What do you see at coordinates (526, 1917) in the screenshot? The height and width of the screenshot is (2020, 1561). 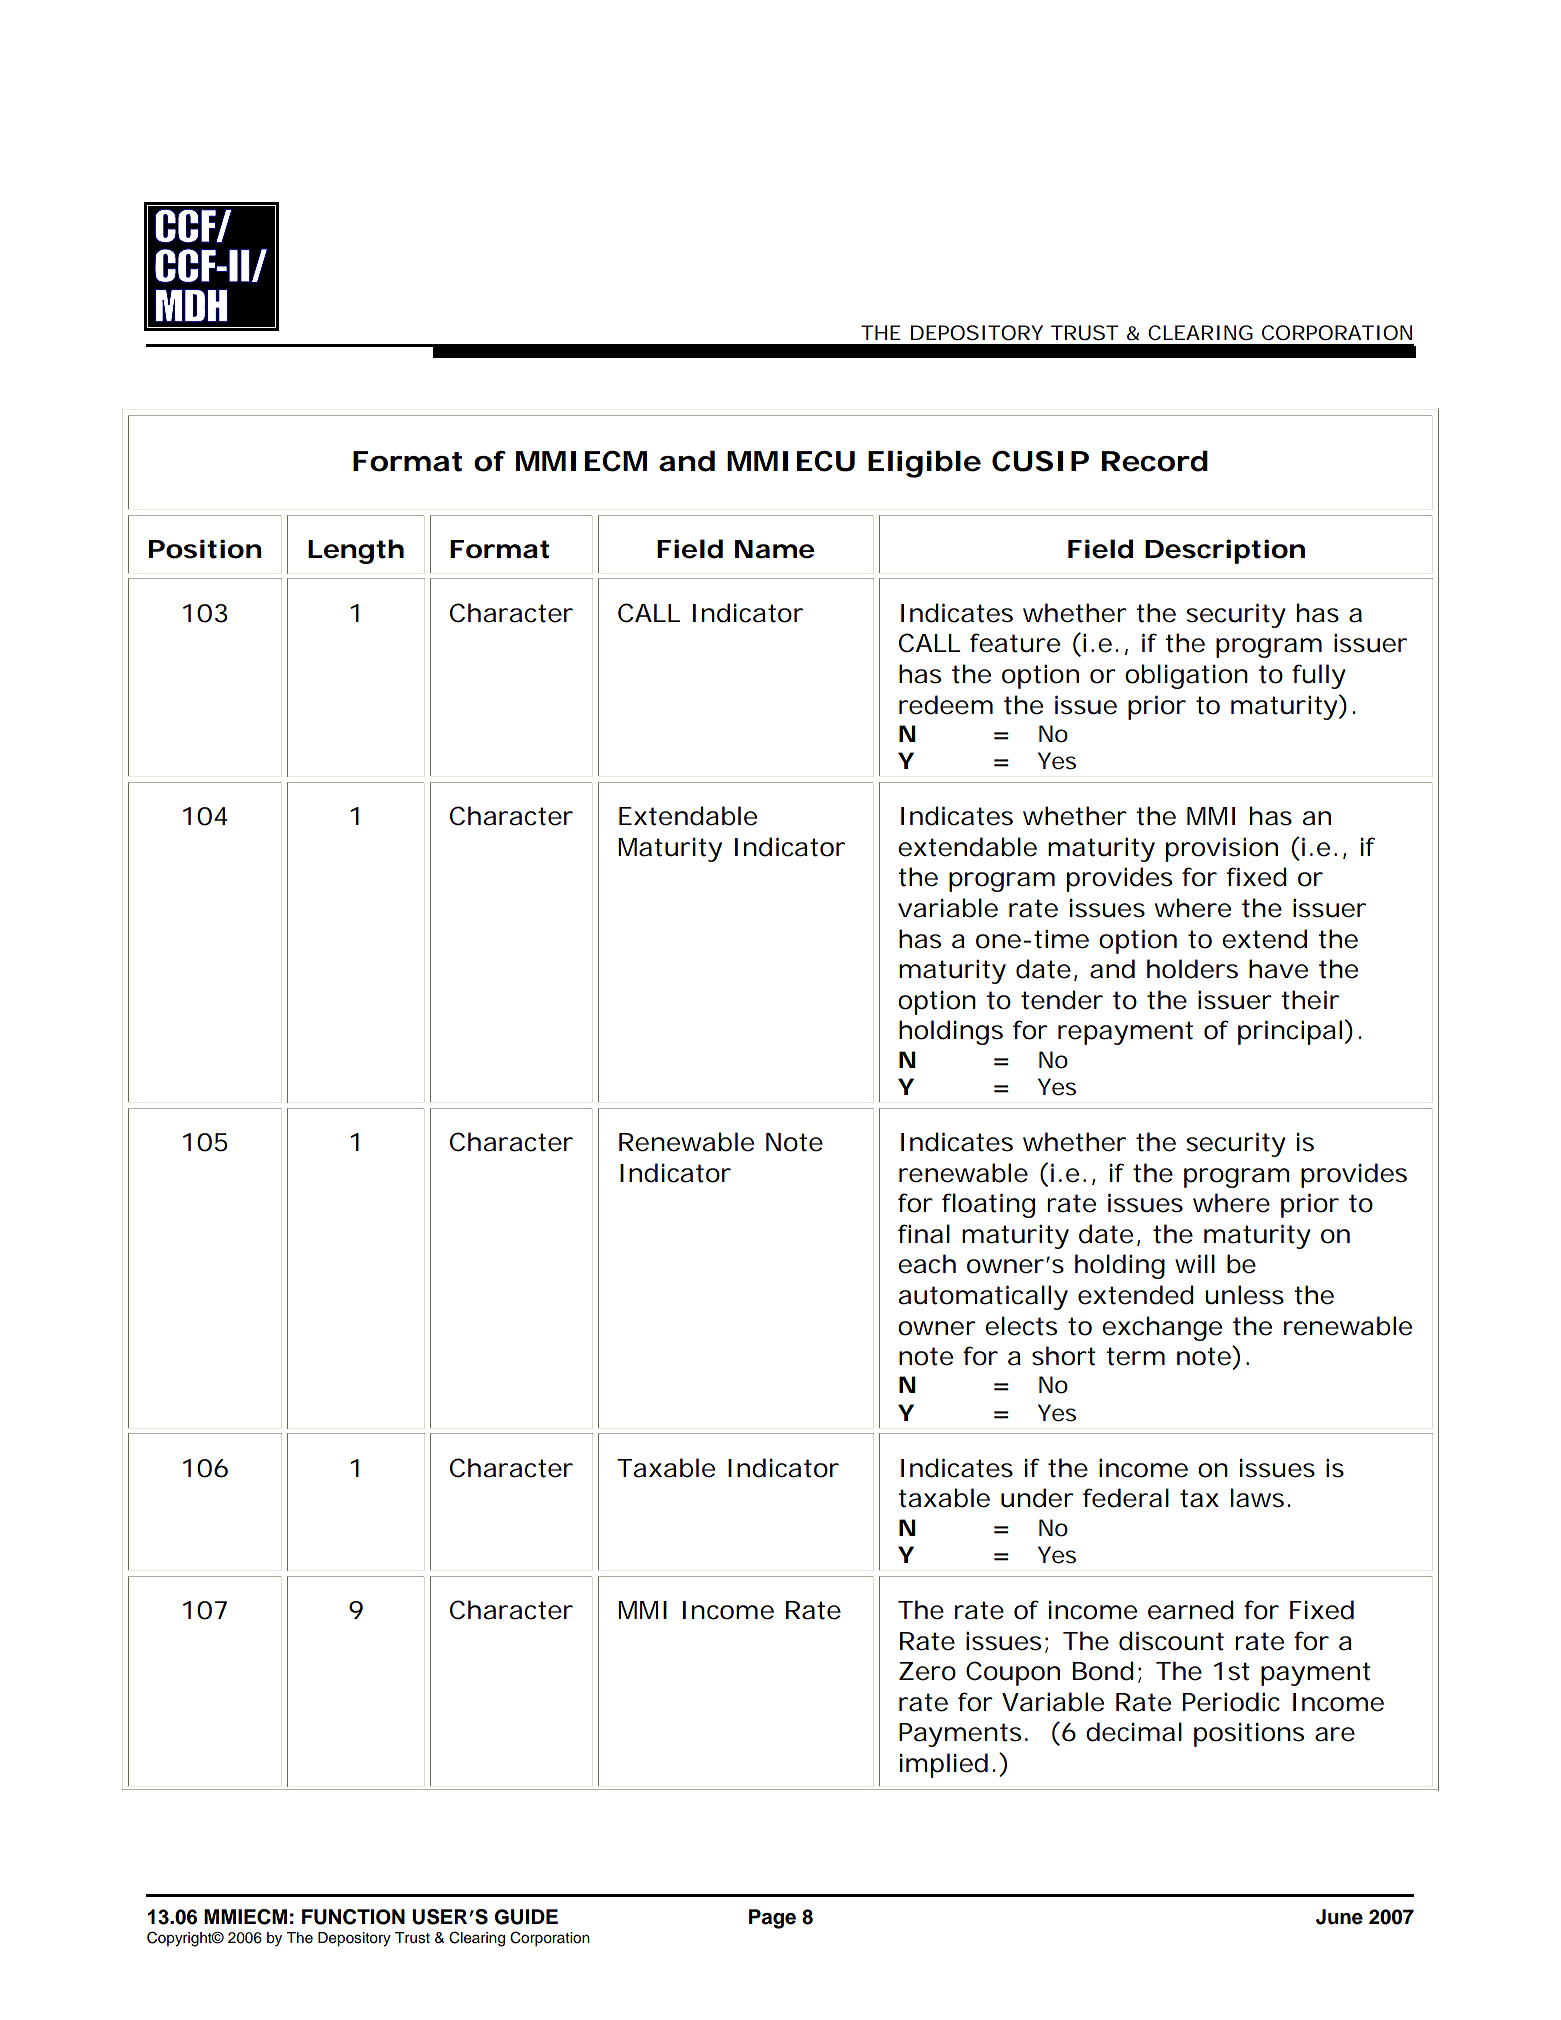 I see `GUIDE` at bounding box center [526, 1917].
